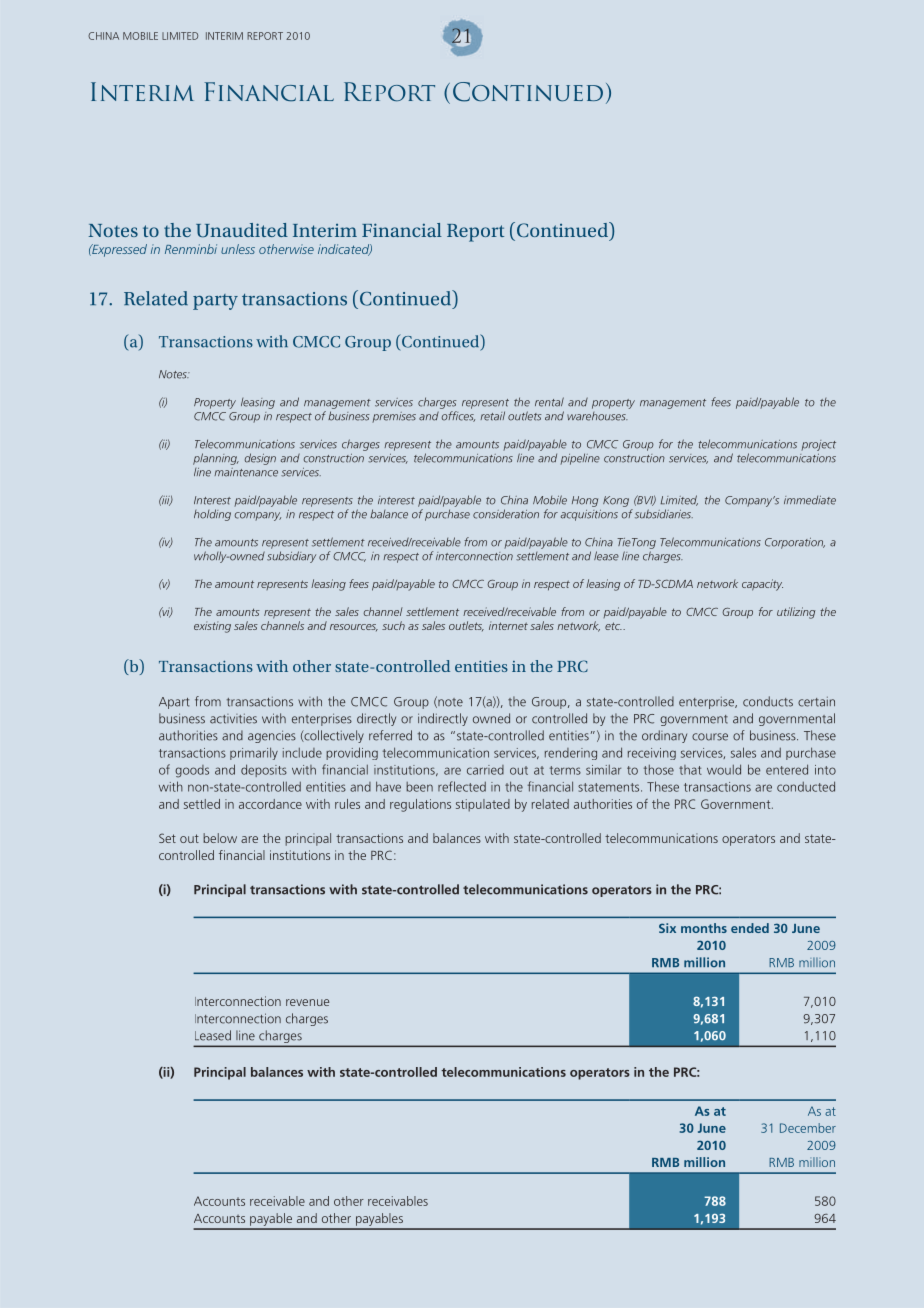  What do you see at coordinates (307, 1002) in the screenshot?
I see `revenue` at bounding box center [307, 1002].
